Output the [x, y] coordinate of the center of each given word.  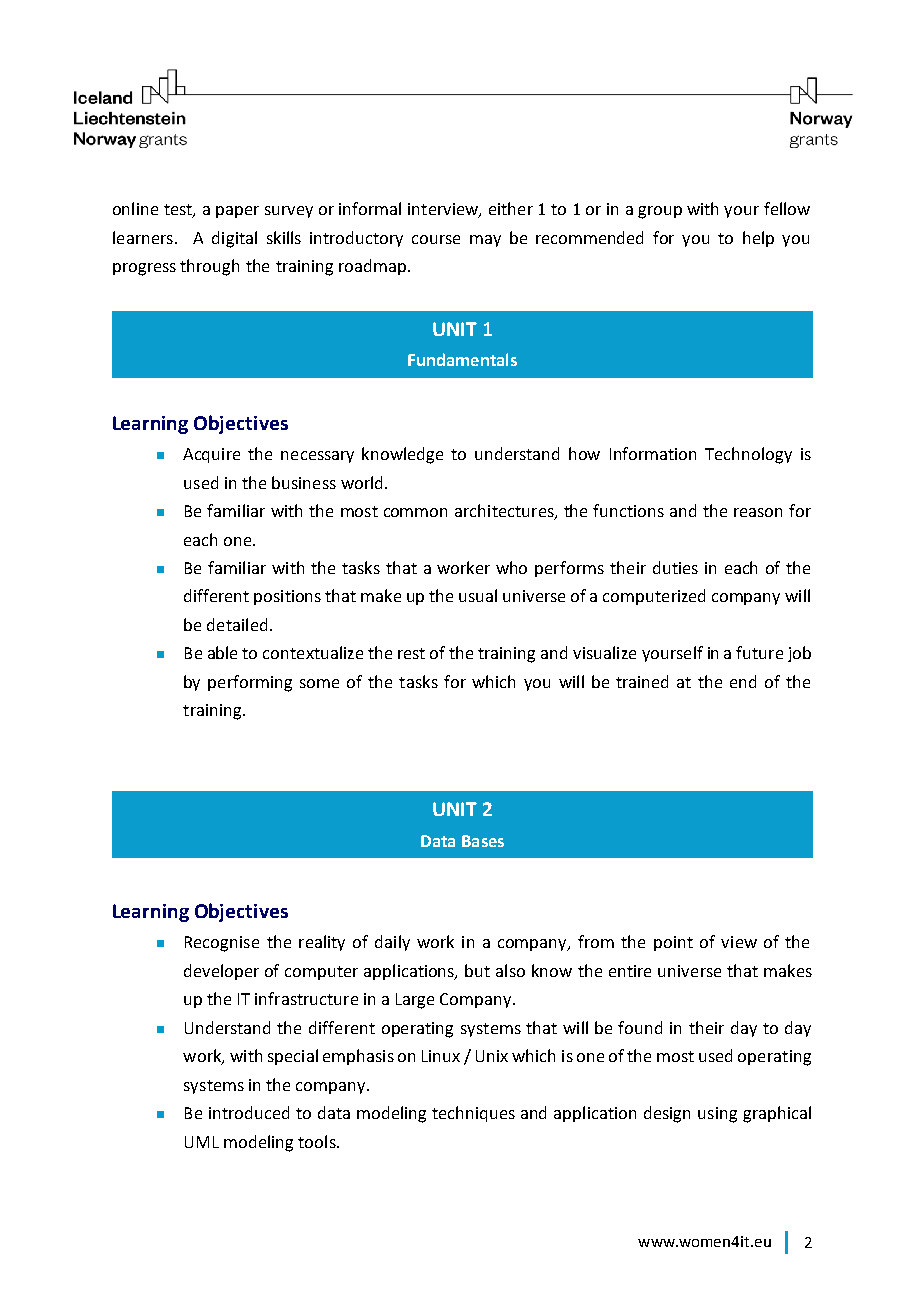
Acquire [211, 455]
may [485, 241]
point [673, 943]
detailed [237, 624]
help [758, 239]
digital [234, 239]
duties [675, 567]
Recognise [222, 944]
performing [250, 683]
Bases [483, 841]
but [477, 970]
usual [478, 595]
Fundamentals [462, 359]
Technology [748, 455]
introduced [249, 1112]
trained [642, 681]
